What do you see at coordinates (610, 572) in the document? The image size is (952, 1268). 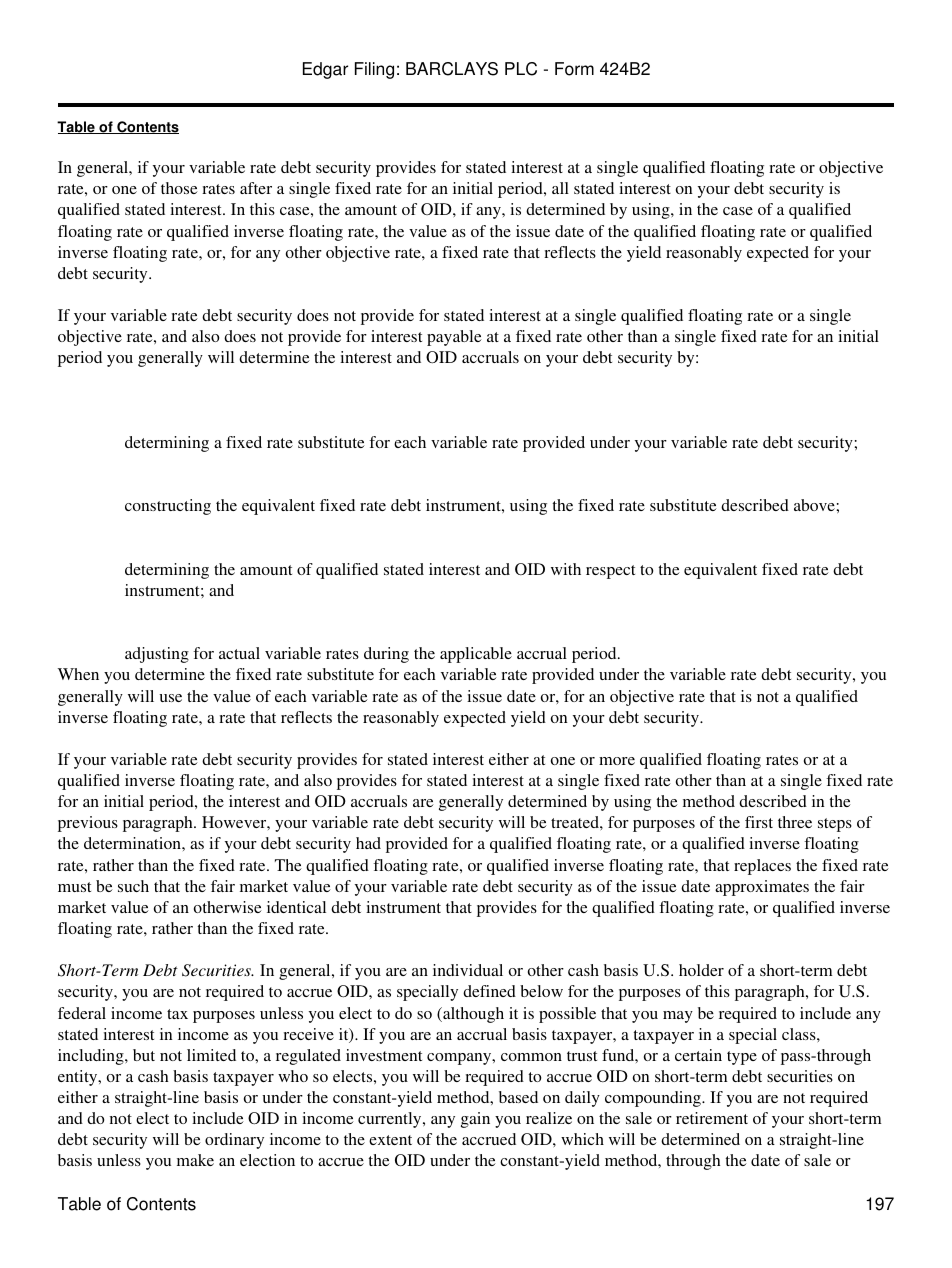 I see `respect` at bounding box center [610, 572].
